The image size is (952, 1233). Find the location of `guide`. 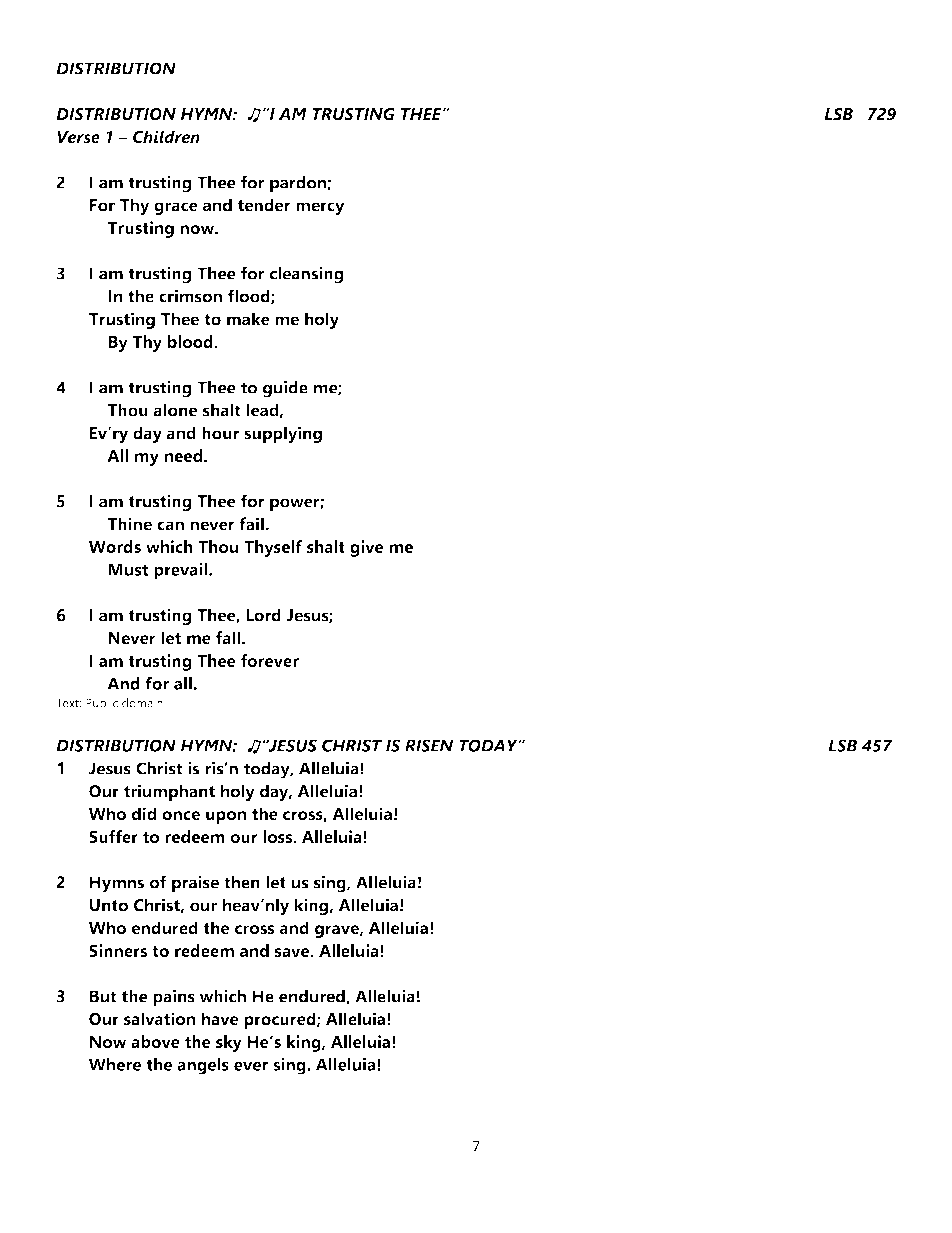

guide is located at coordinates (285, 389).
